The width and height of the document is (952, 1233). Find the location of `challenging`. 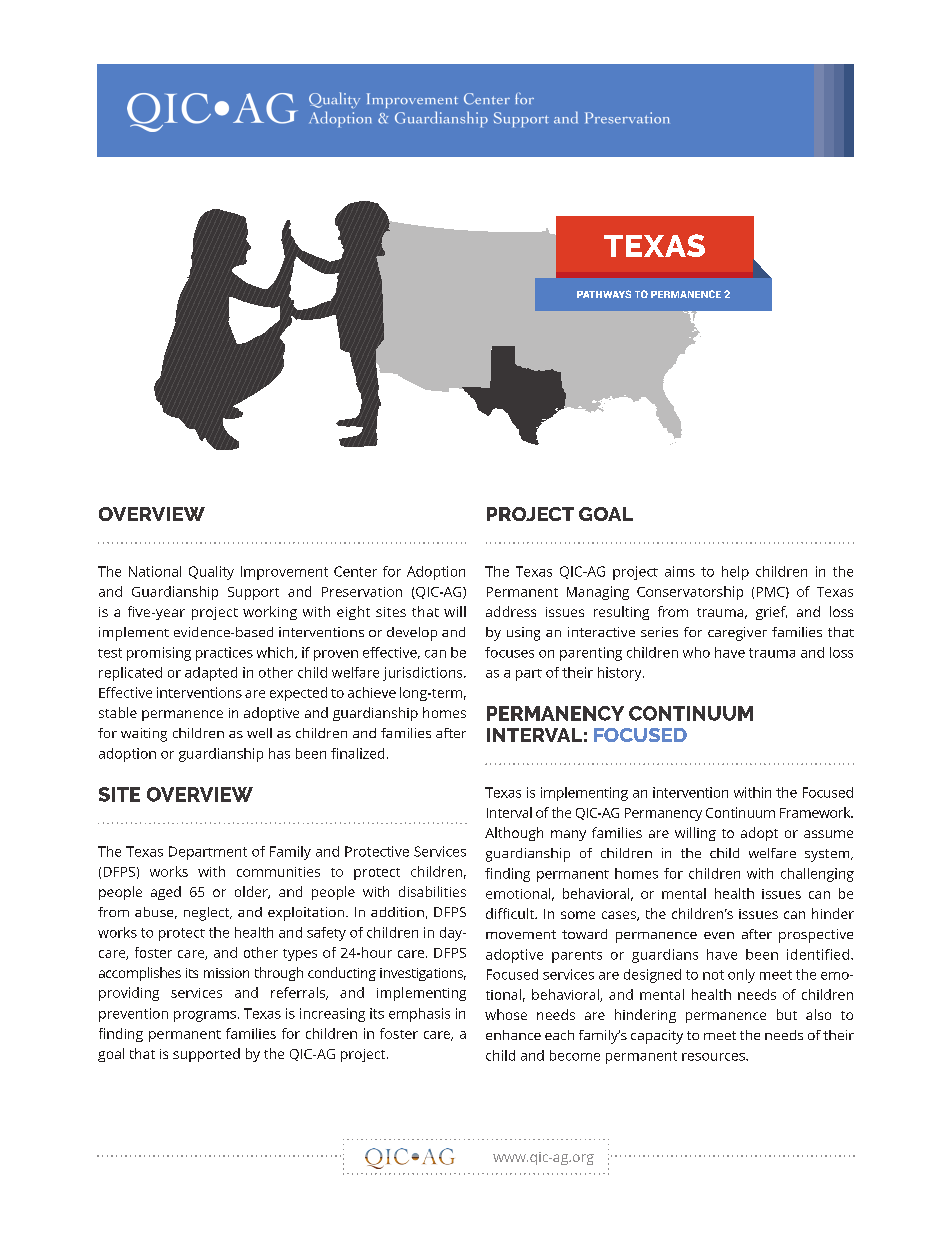

challenging is located at coordinates (817, 875).
